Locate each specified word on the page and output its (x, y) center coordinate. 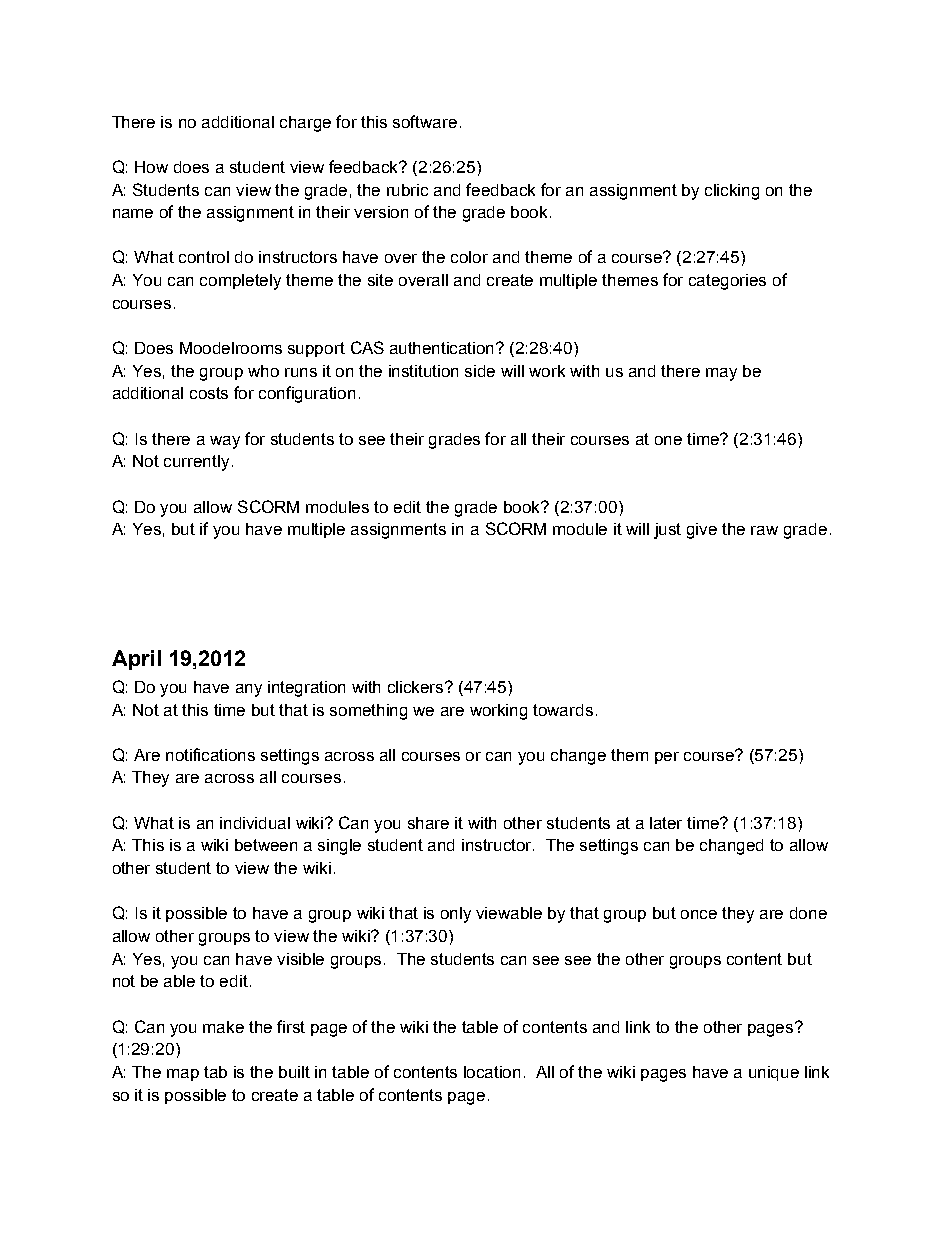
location (492, 1072)
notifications (210, 754)
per (667, 758)
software (425, 121)
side (480, 371)
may (721, 374)
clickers (417, 687)
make (223, 1027)
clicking (732, 192)
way (225, 442)
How (151, 167)
